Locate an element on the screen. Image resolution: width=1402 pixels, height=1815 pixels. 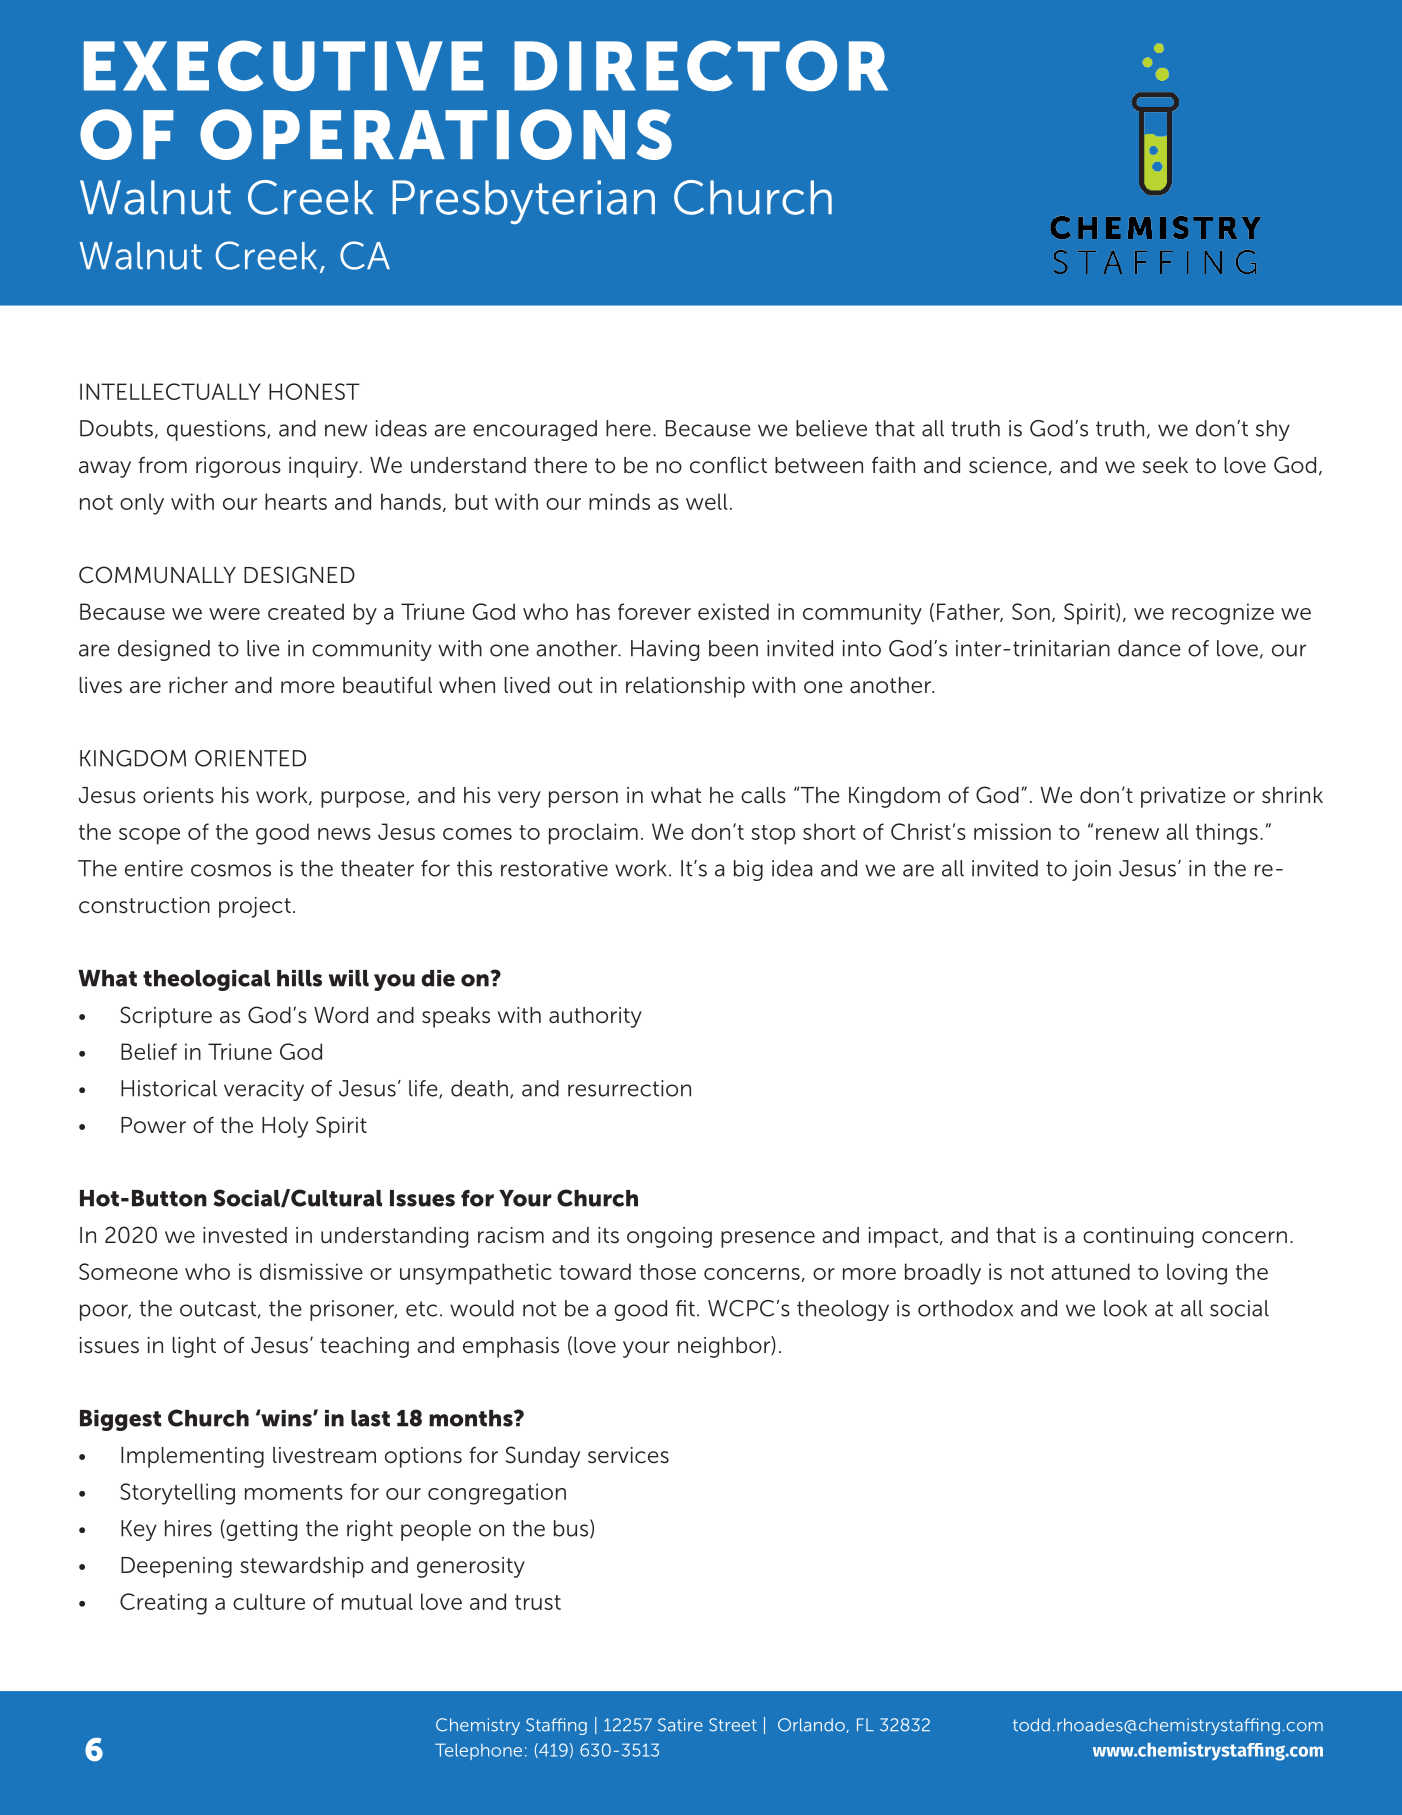
DIRECTOR is located at coordinates (701, 65).
